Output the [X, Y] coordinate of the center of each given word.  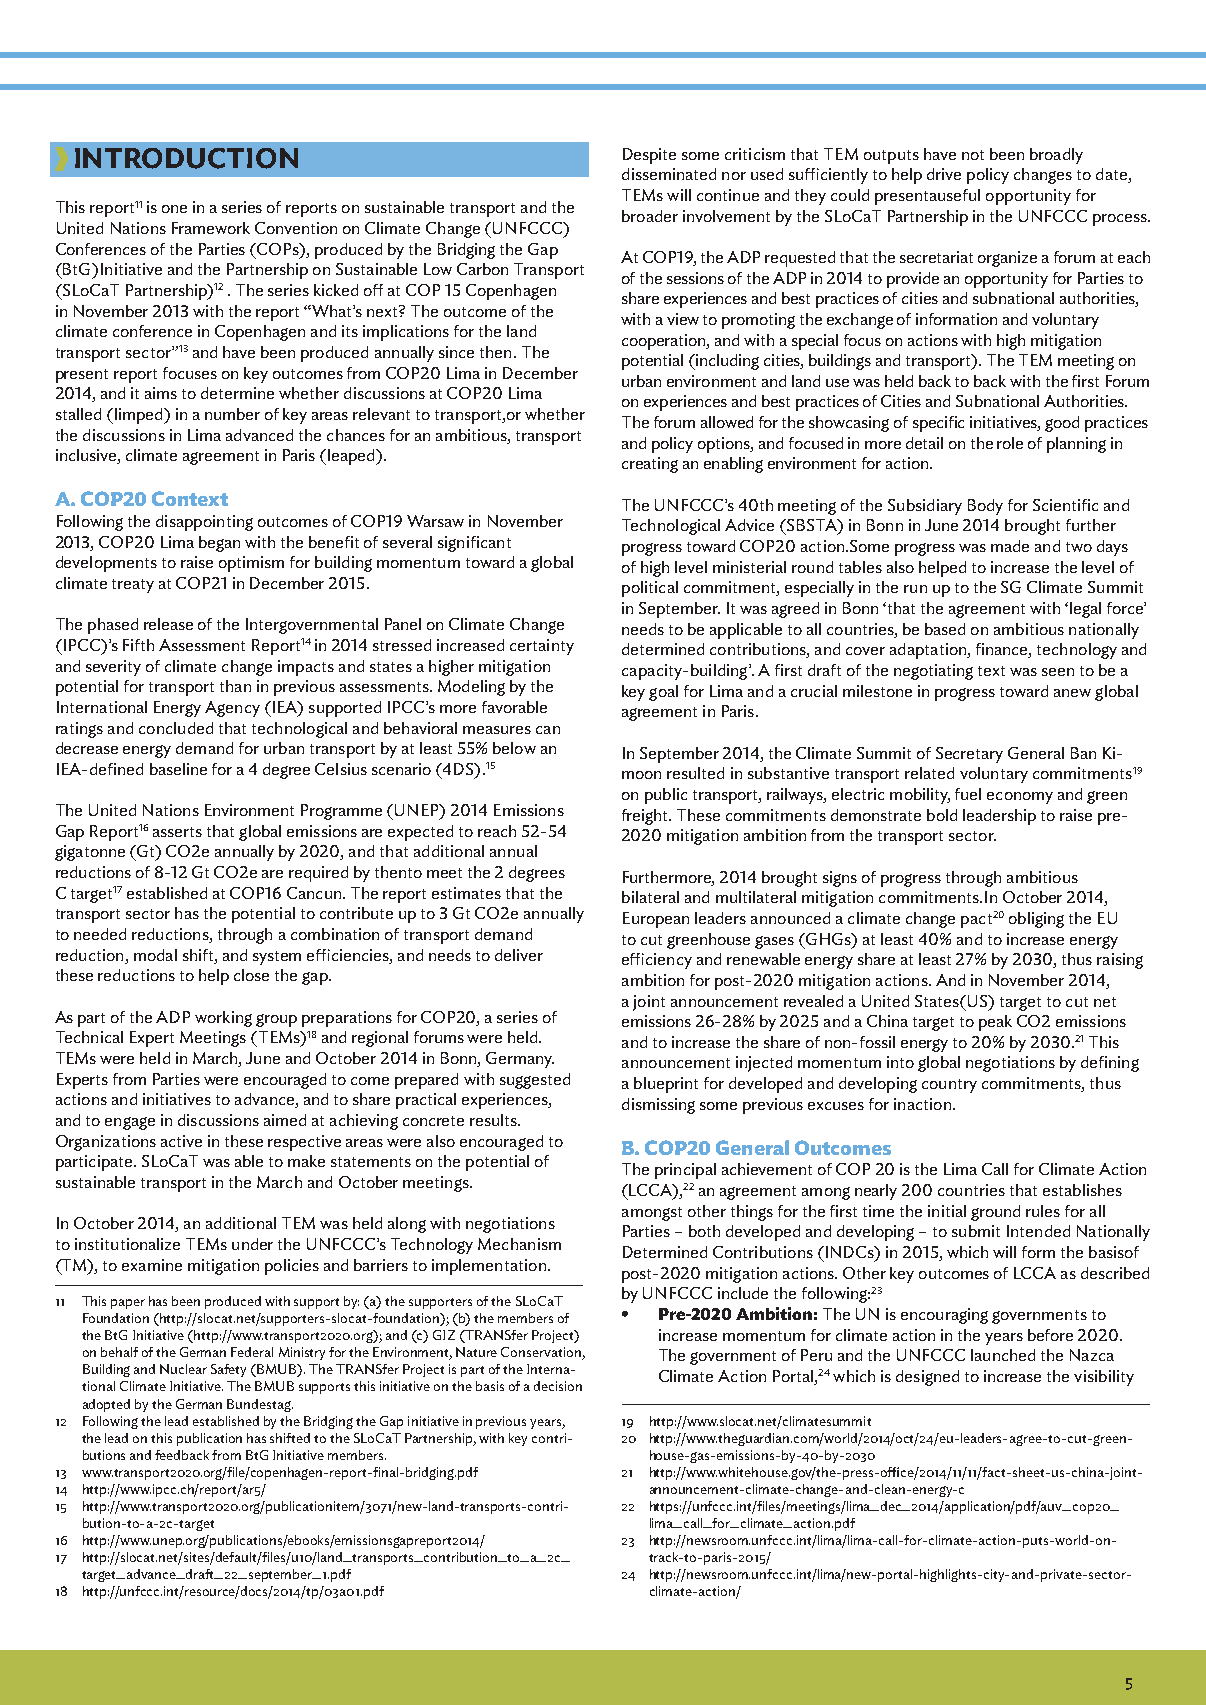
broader [650, 216]
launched [1003, 1355]
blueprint [666, 1085]
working [223, 1019]
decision [558, 1386]
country [949, 1086]
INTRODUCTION [186, 158]
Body [985, 507]
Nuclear [183, 1369]
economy [1020, 798]
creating [650, 465]
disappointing [204, 523]
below [514, 748]
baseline [178, 769]
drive [944, 174]
